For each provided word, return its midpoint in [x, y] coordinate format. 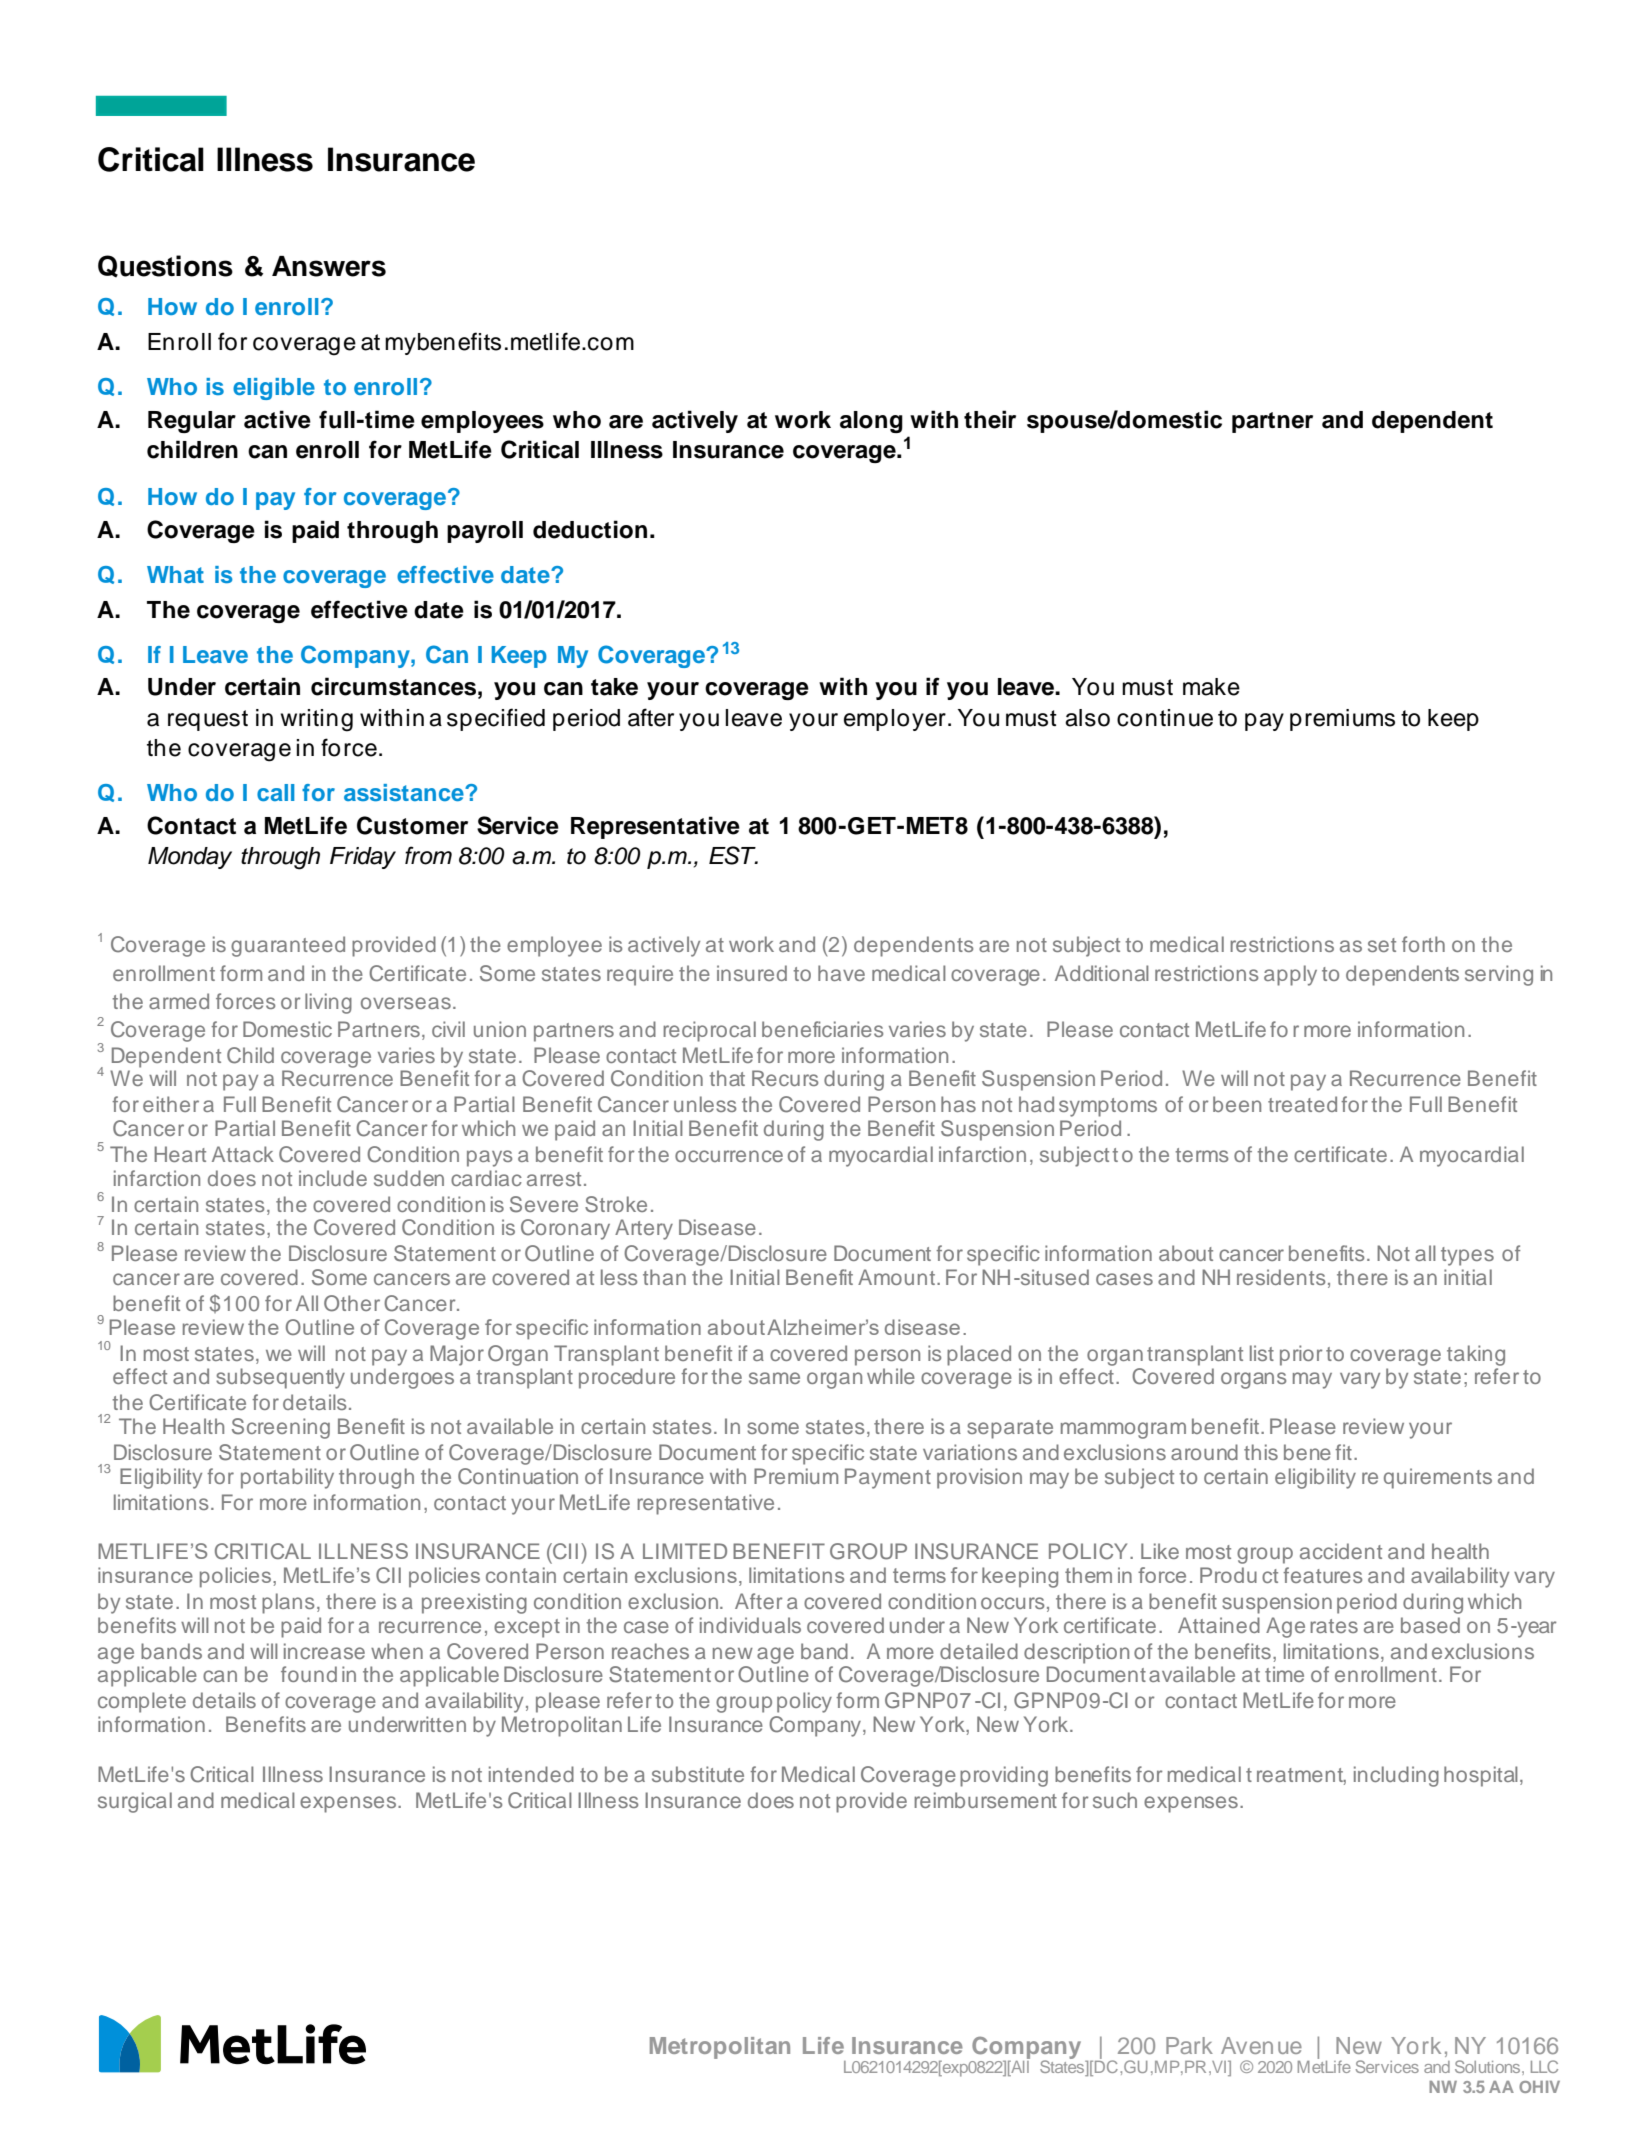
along [871, 422]
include [333, 1178]
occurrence [729, 1156]
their [990, 419]
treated [1302, 1104]
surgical [135, 1802]
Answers [329, 266]
